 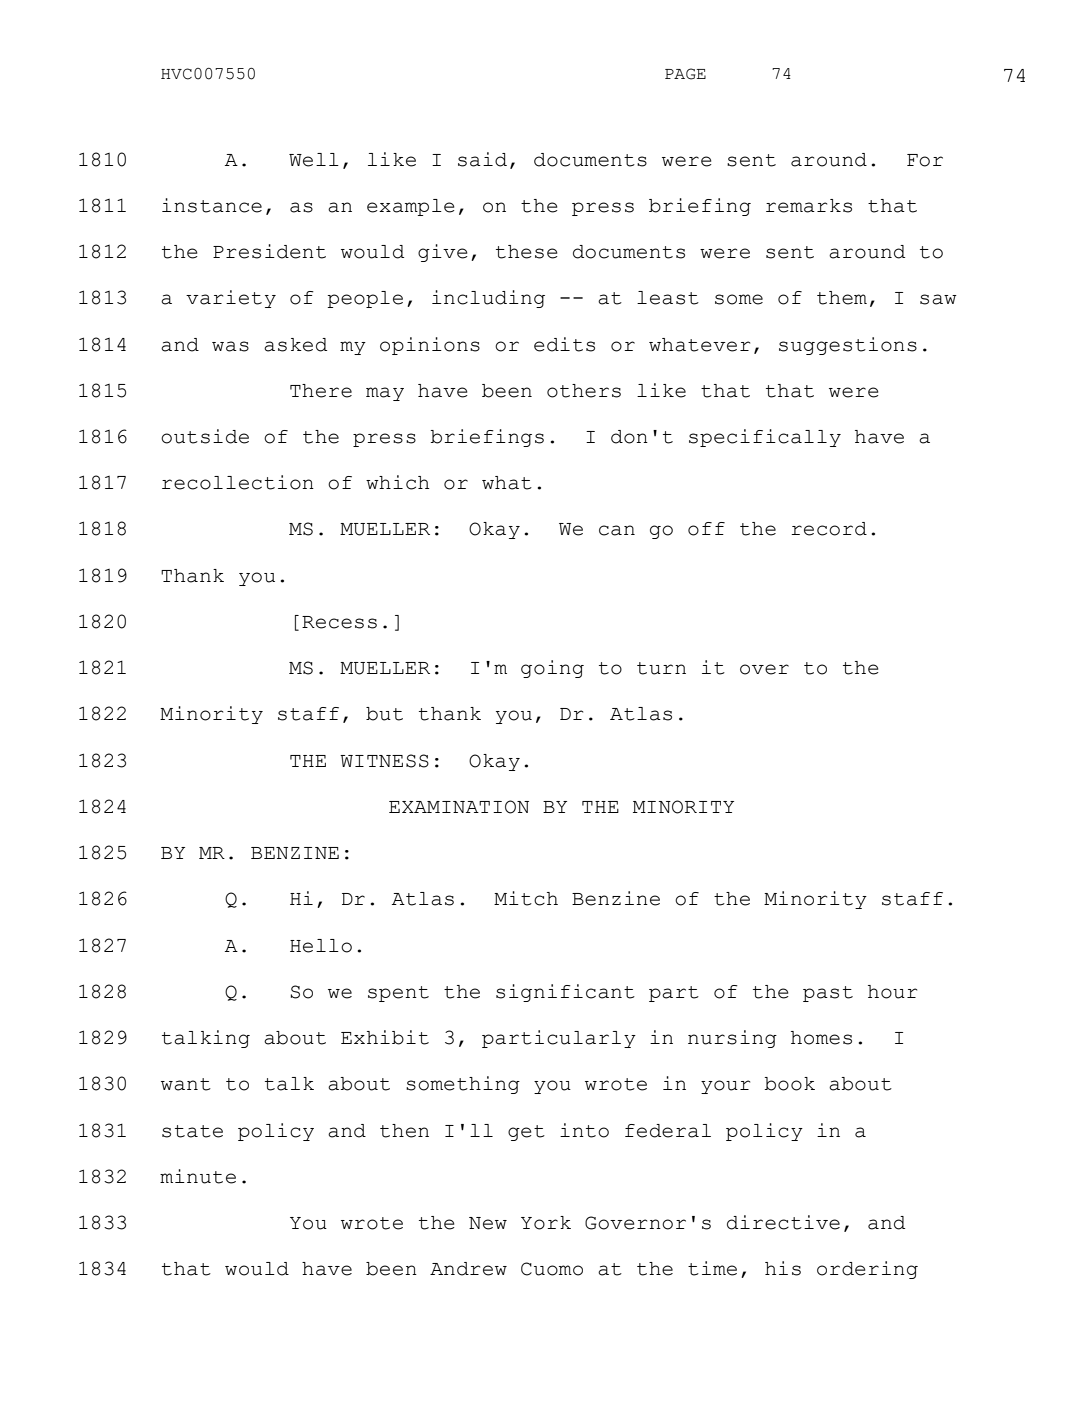 What do you see at coordinates (925, 160) in the image?
I see `For` at bounding box center [925, 160].
